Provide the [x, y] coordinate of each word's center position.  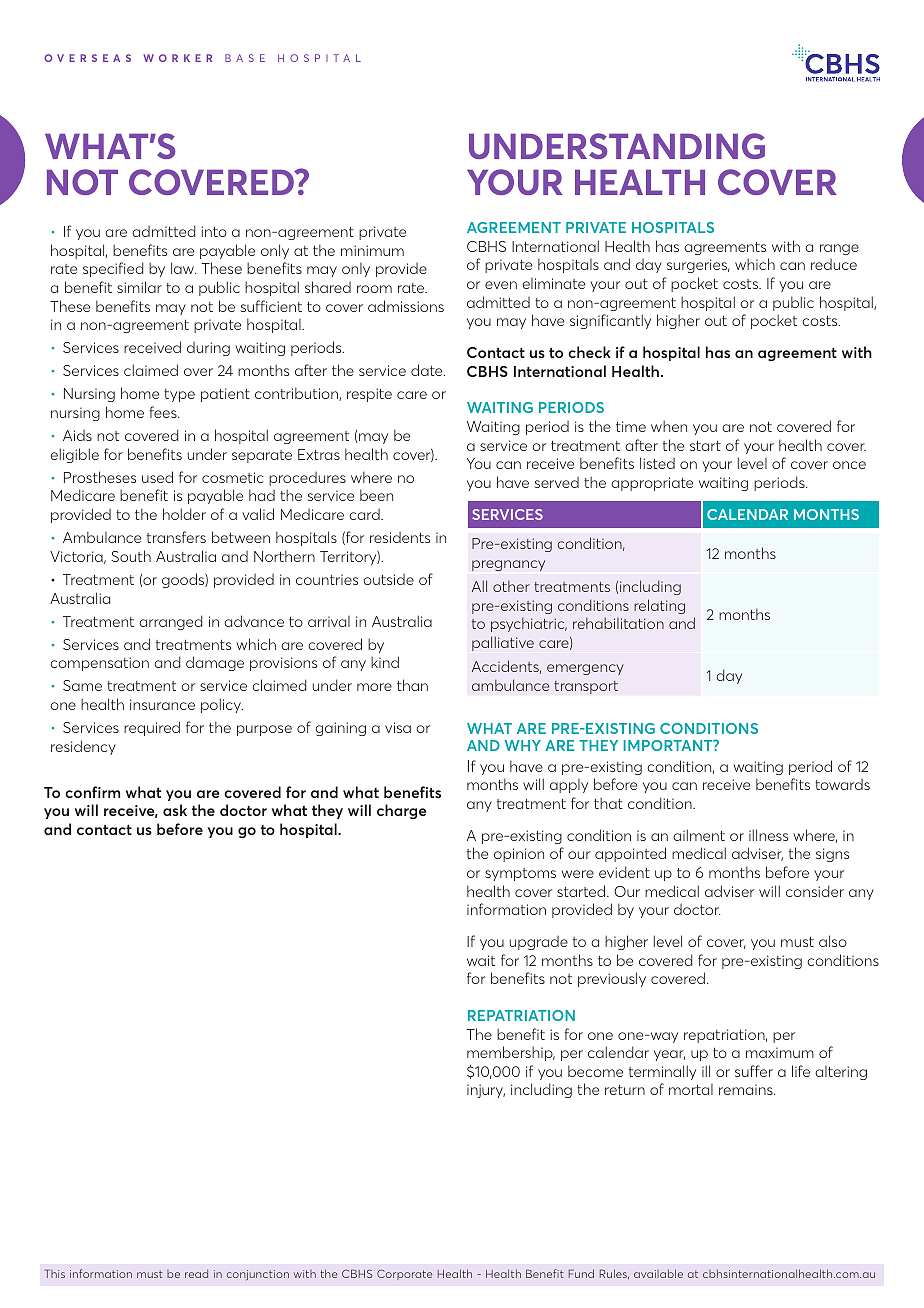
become [595, 1071]
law [183, 268]
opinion [519, 855]
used [157, 477]
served [557, 482]
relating [659, 606]
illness [768, 835]
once [849, 465]
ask [175, 810]
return [625, 1090]
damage [215, 663]
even [501, 285]
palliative [503, 643]
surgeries [698, 266]
